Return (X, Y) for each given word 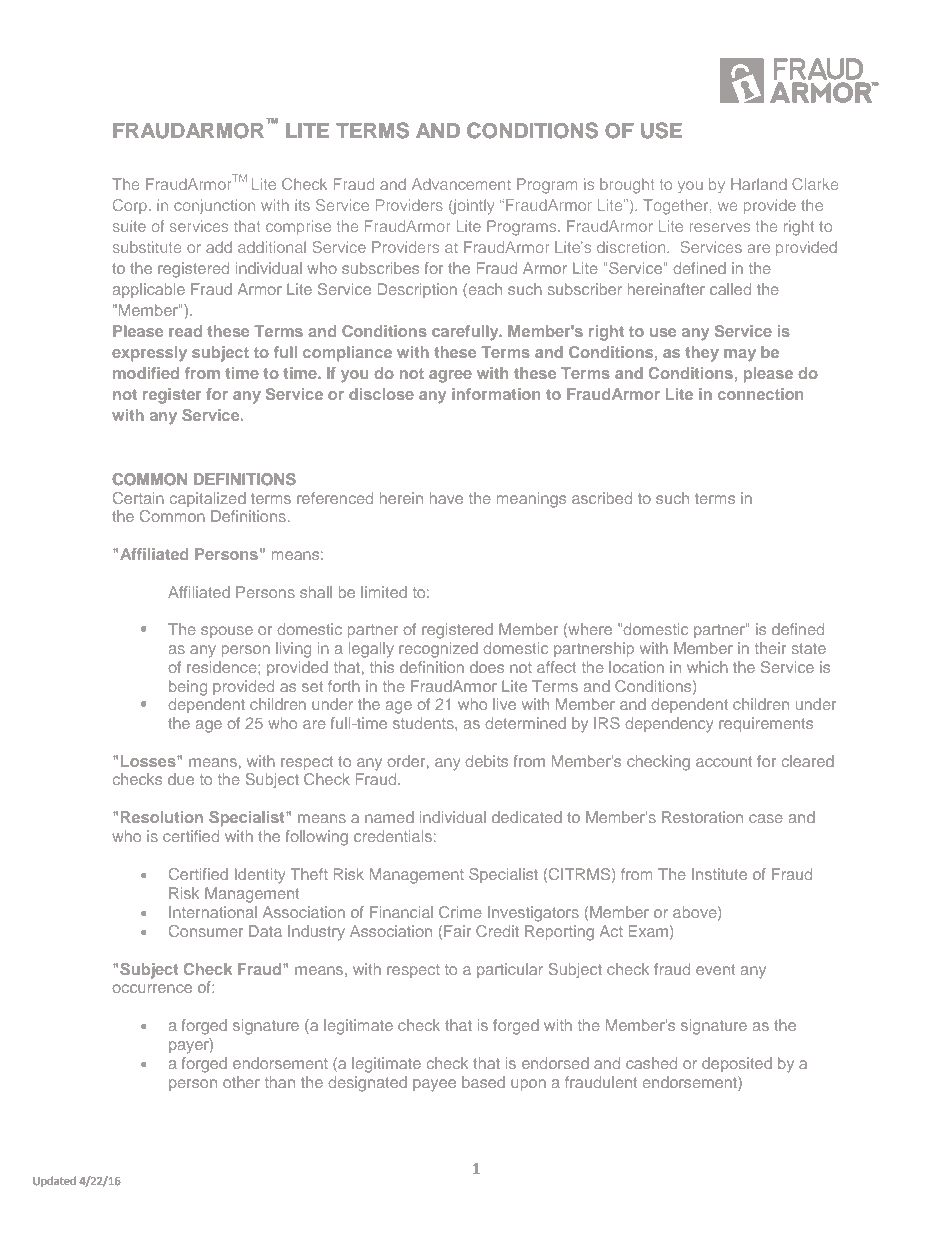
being (188, 688)
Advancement (461, 184)
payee (434, 1085)
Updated (54, 1181)
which (707, 667)
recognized (438, 650)
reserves (720, 227)
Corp (131, 206)
